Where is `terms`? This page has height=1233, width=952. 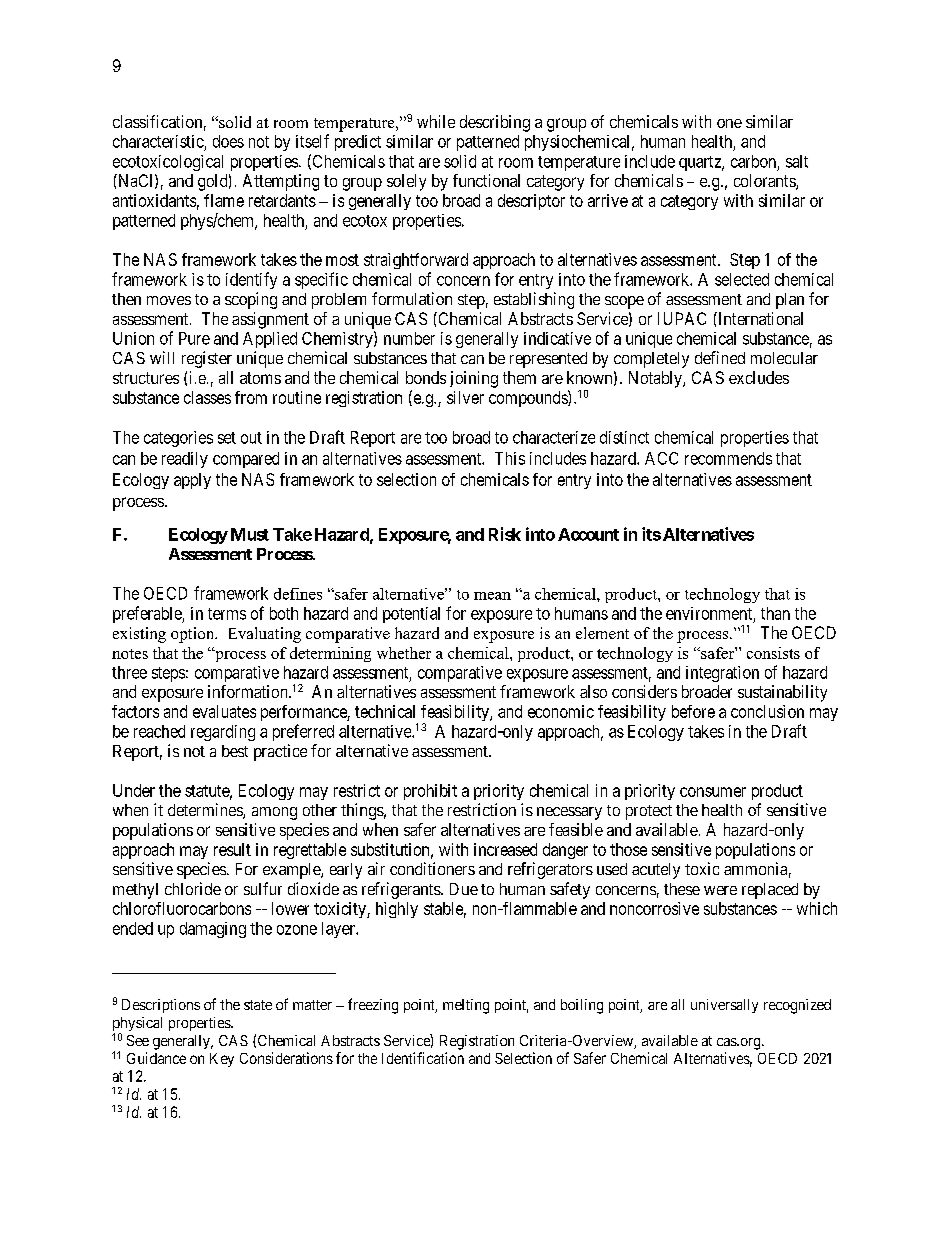 terms is located at coordinates (227, 614).
